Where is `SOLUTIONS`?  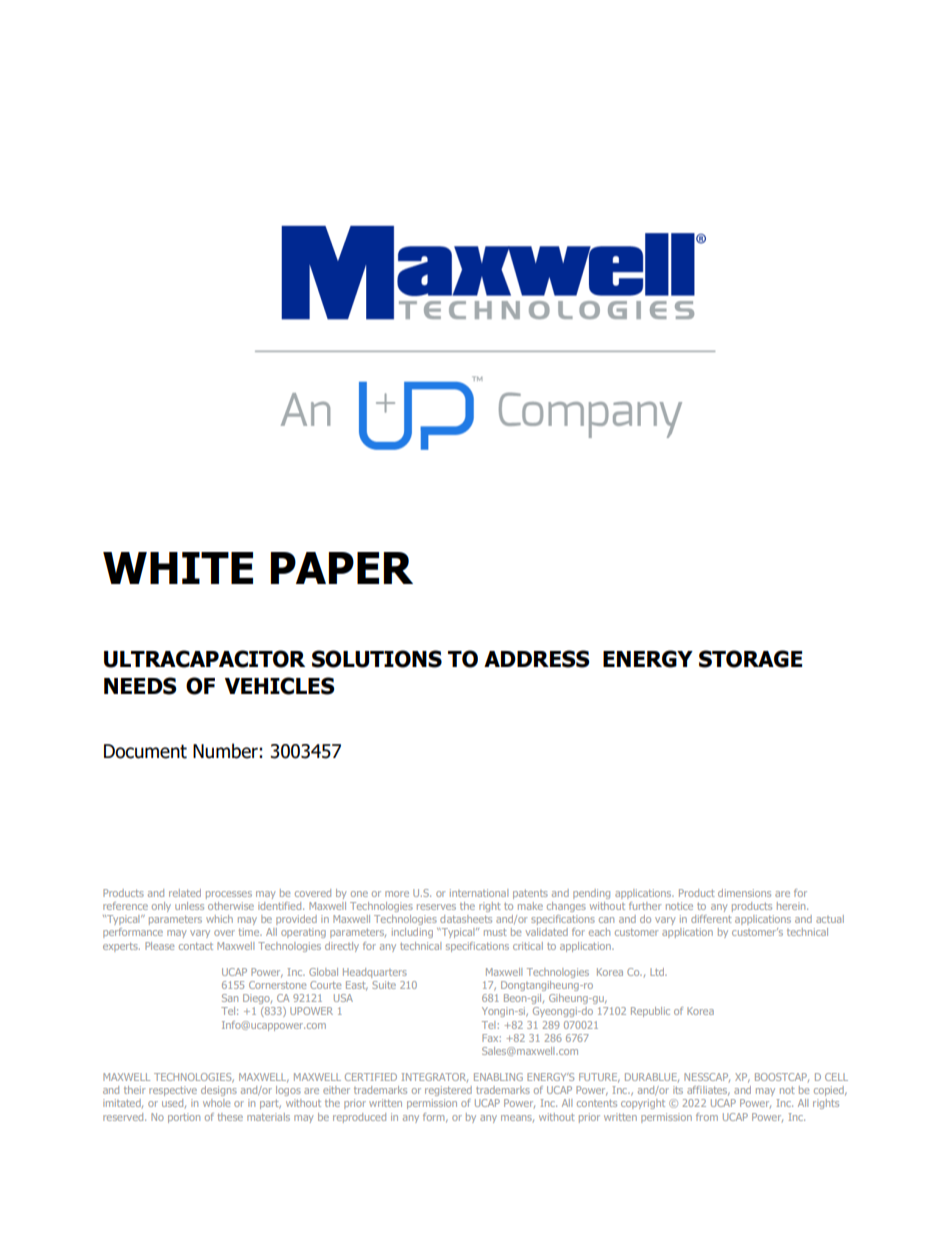 SOLUTIONS is located at coordinates (377, 659).
